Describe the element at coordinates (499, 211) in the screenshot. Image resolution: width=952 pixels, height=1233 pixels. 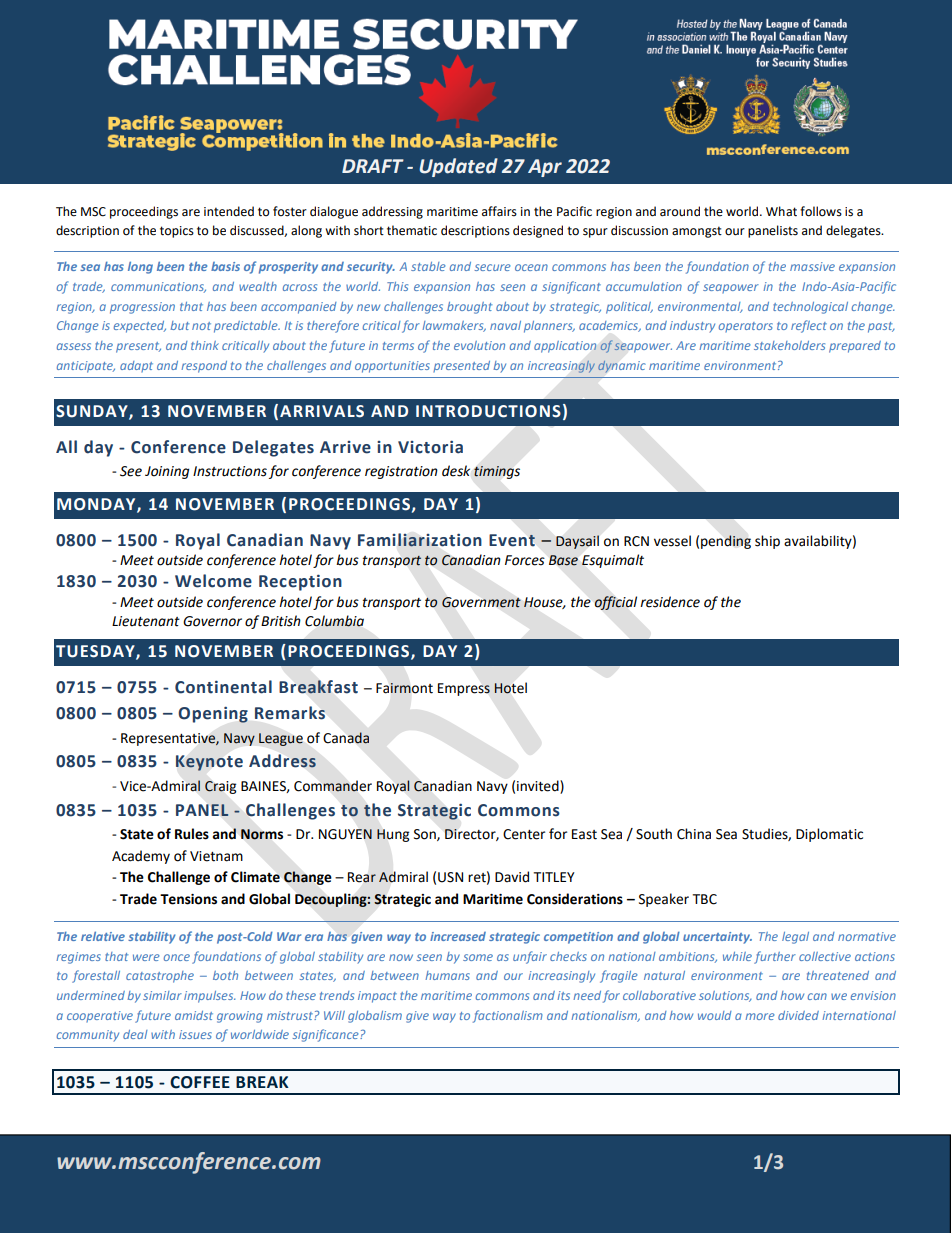
I see `affairs` at that location.
